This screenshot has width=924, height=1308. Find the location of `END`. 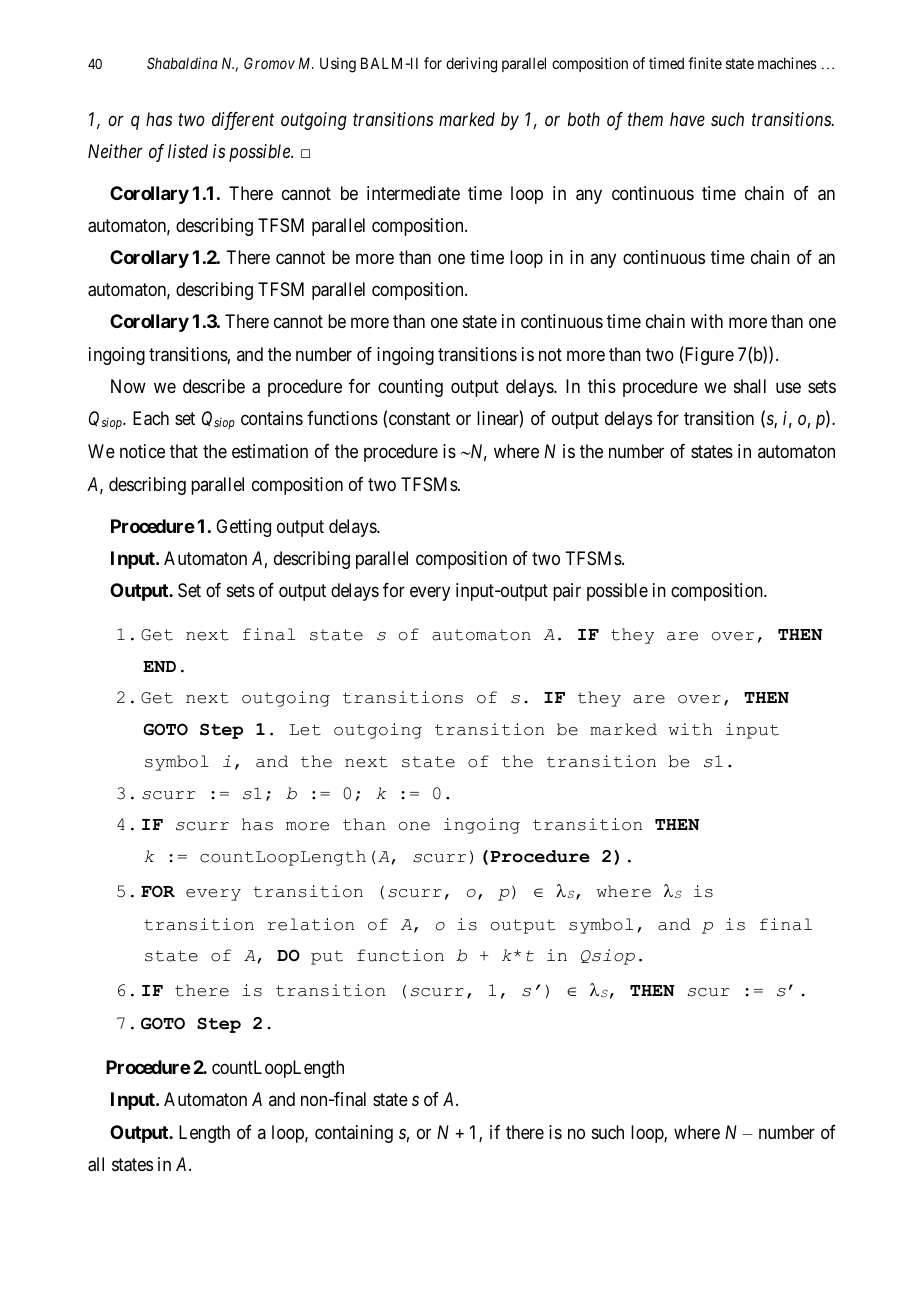

END is located at coordinates (159, 666).
